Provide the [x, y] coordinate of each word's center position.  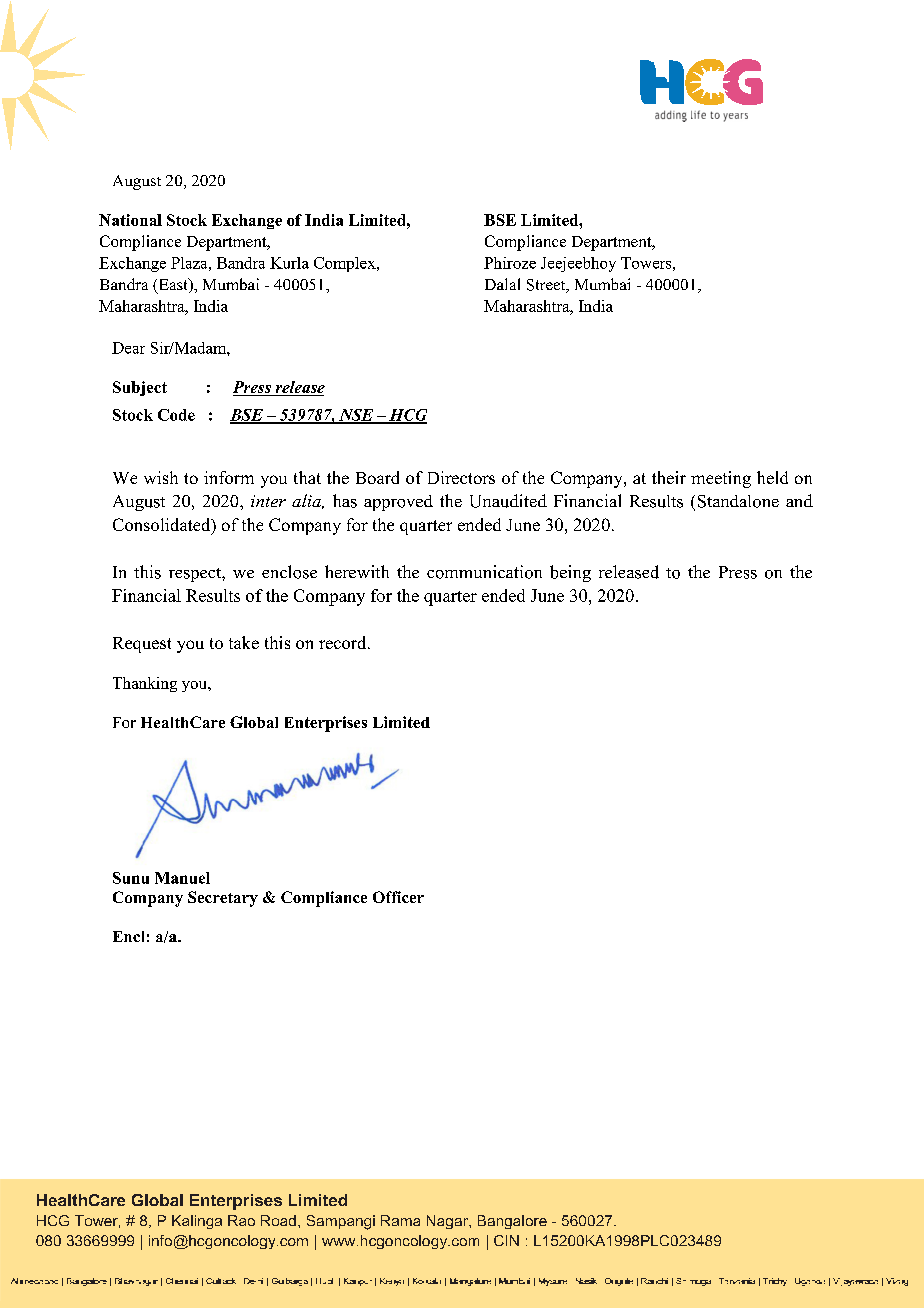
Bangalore [512, 1222]
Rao [241, 1220]
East [173, 285]
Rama [400, 1220]
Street [547, 286]
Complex [346, 264]
